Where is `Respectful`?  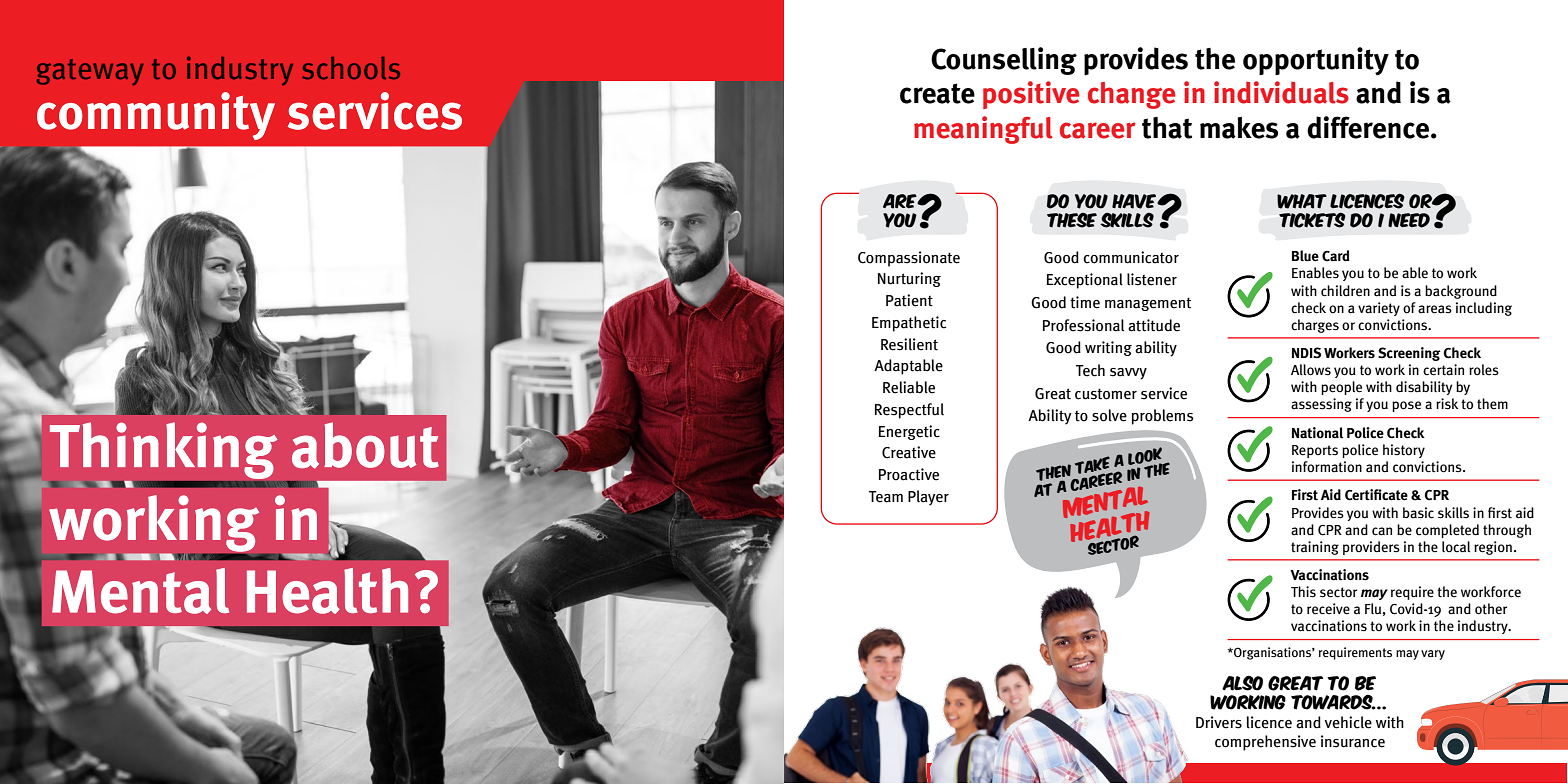 Respectful is located at coordinates (909, 411).
